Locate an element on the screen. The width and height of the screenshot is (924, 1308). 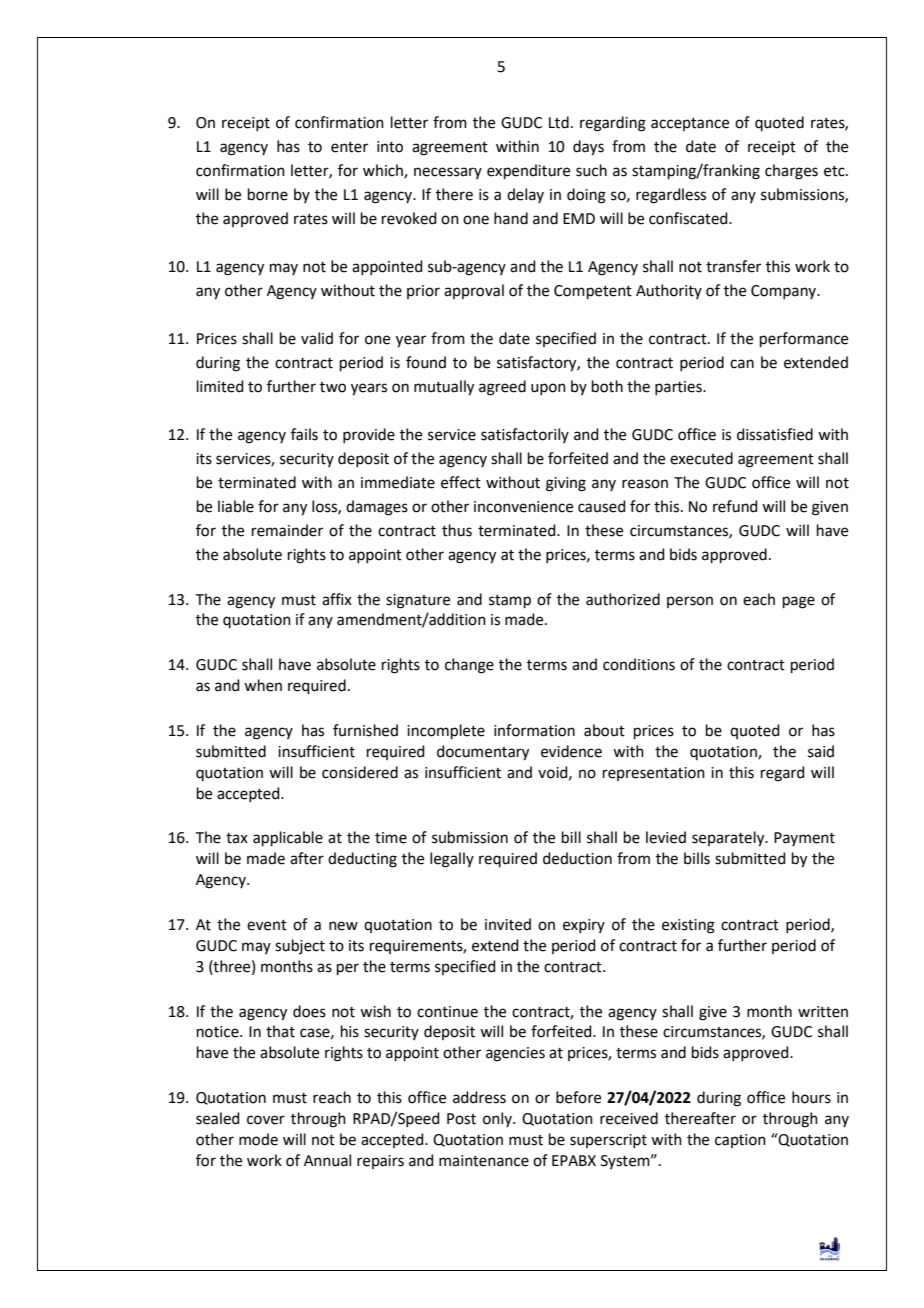
borne is located at coordinates (268, 194).
